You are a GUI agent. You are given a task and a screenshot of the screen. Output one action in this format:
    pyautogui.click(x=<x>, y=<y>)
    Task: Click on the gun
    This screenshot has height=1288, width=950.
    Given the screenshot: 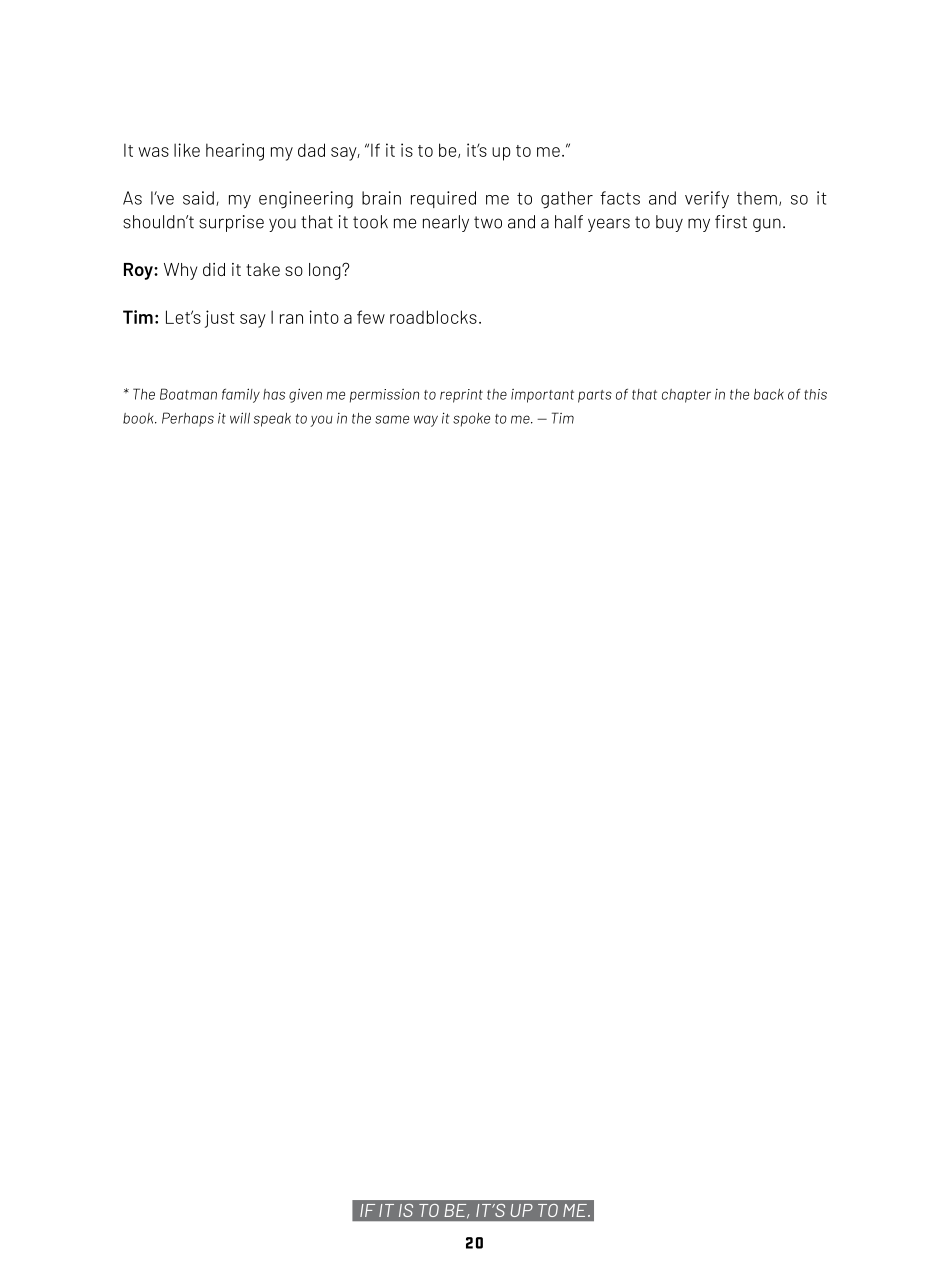 What is the action you would take?
    pyautogui.click(x=767, y=225)
